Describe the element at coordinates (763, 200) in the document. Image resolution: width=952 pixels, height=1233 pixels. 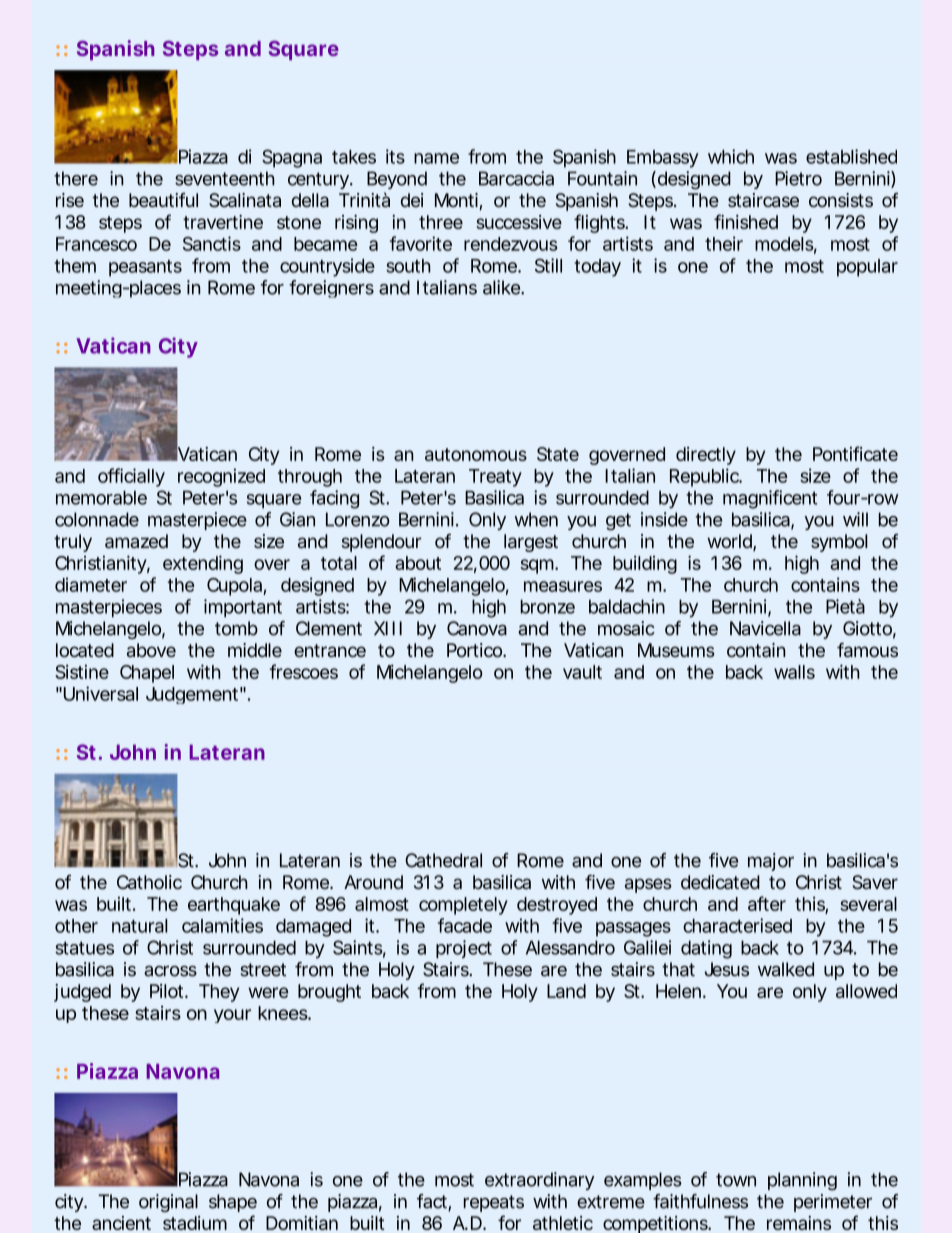
I see `staircase` at that location.
